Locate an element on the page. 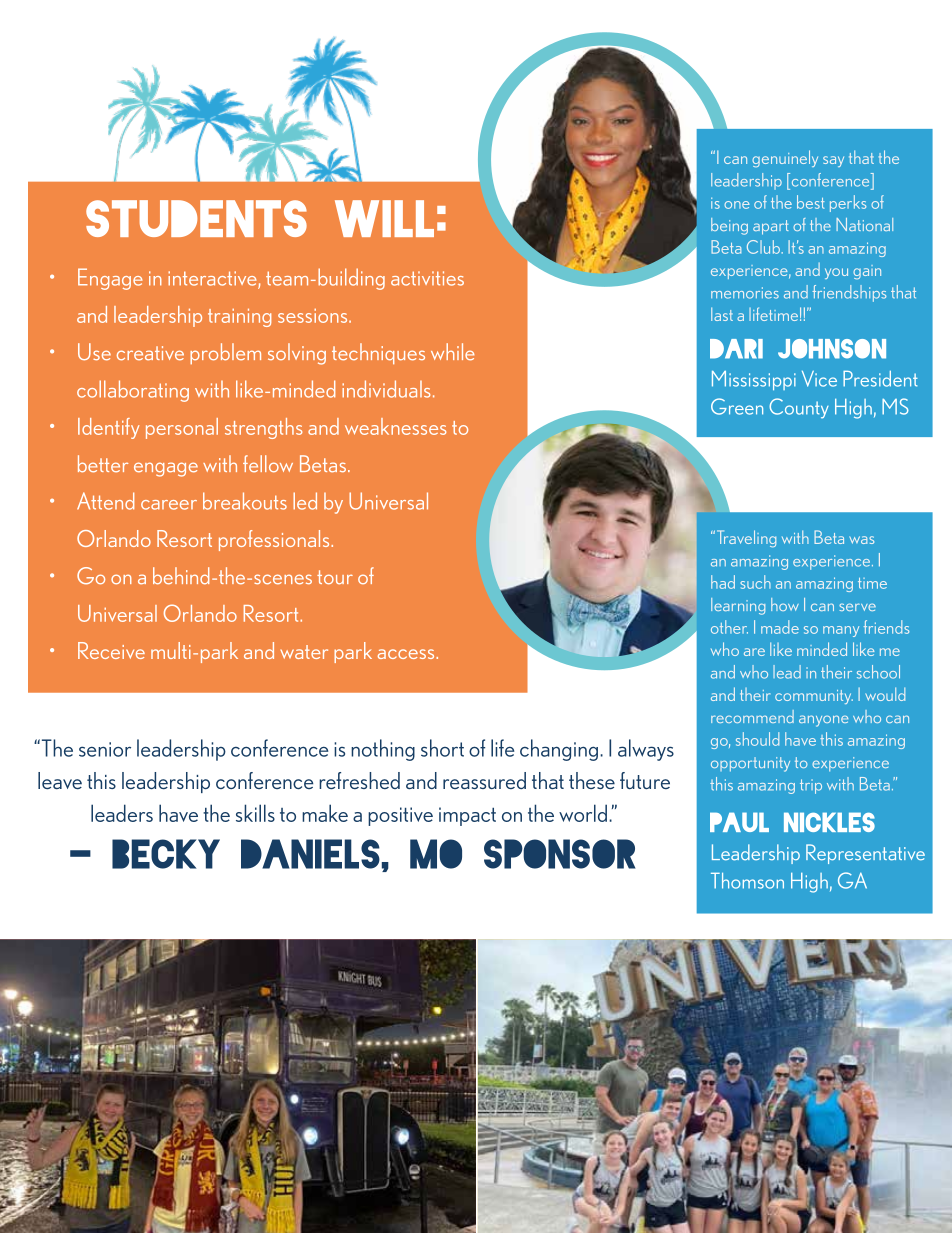 This document has width=952, height=1233. weaknesses is located at coordinates (395, 426).
